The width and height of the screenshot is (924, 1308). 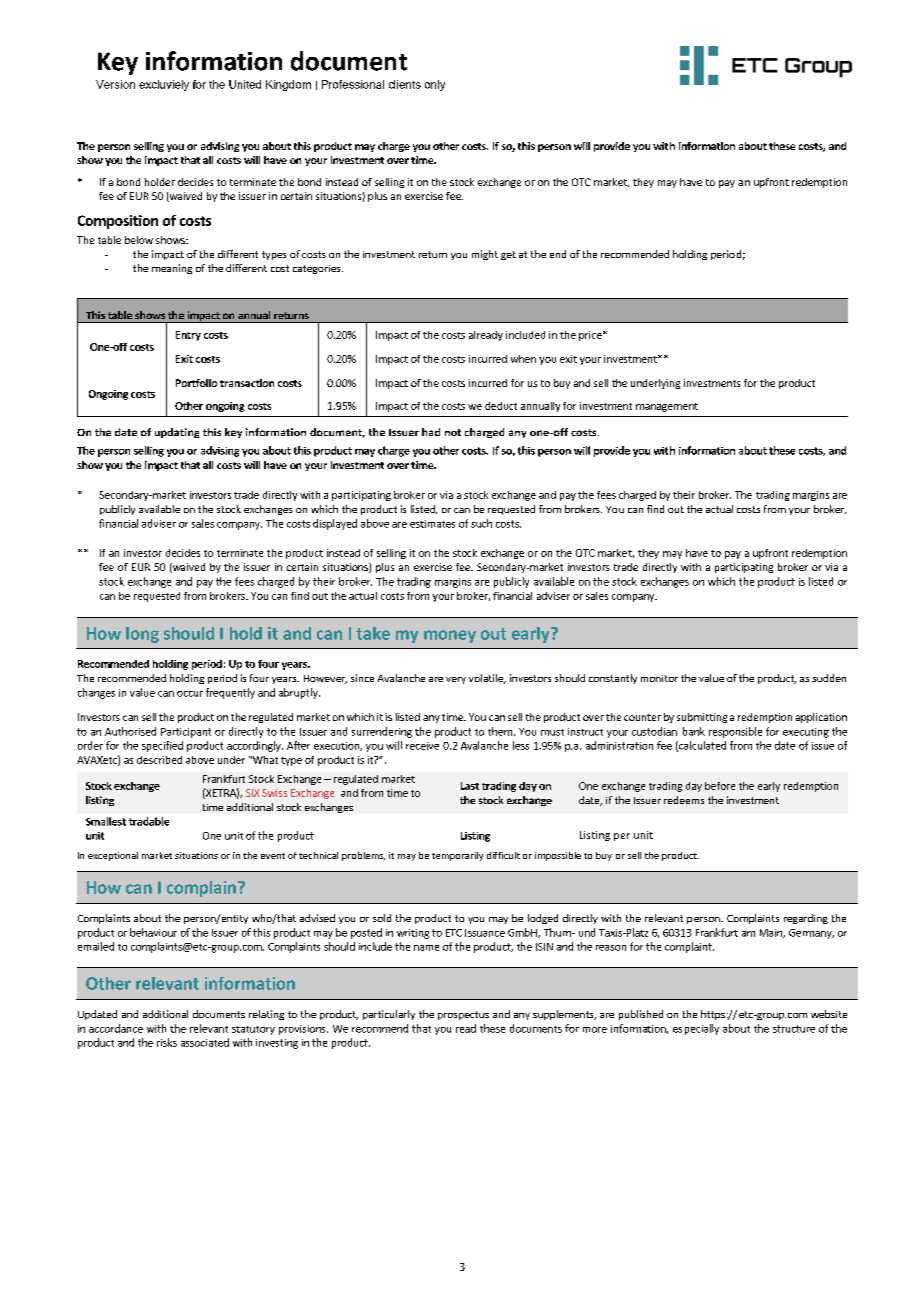 What do you see at coordinates (720, 786) in the screenshot?
I see `before` at bounding box center [720, 786].
